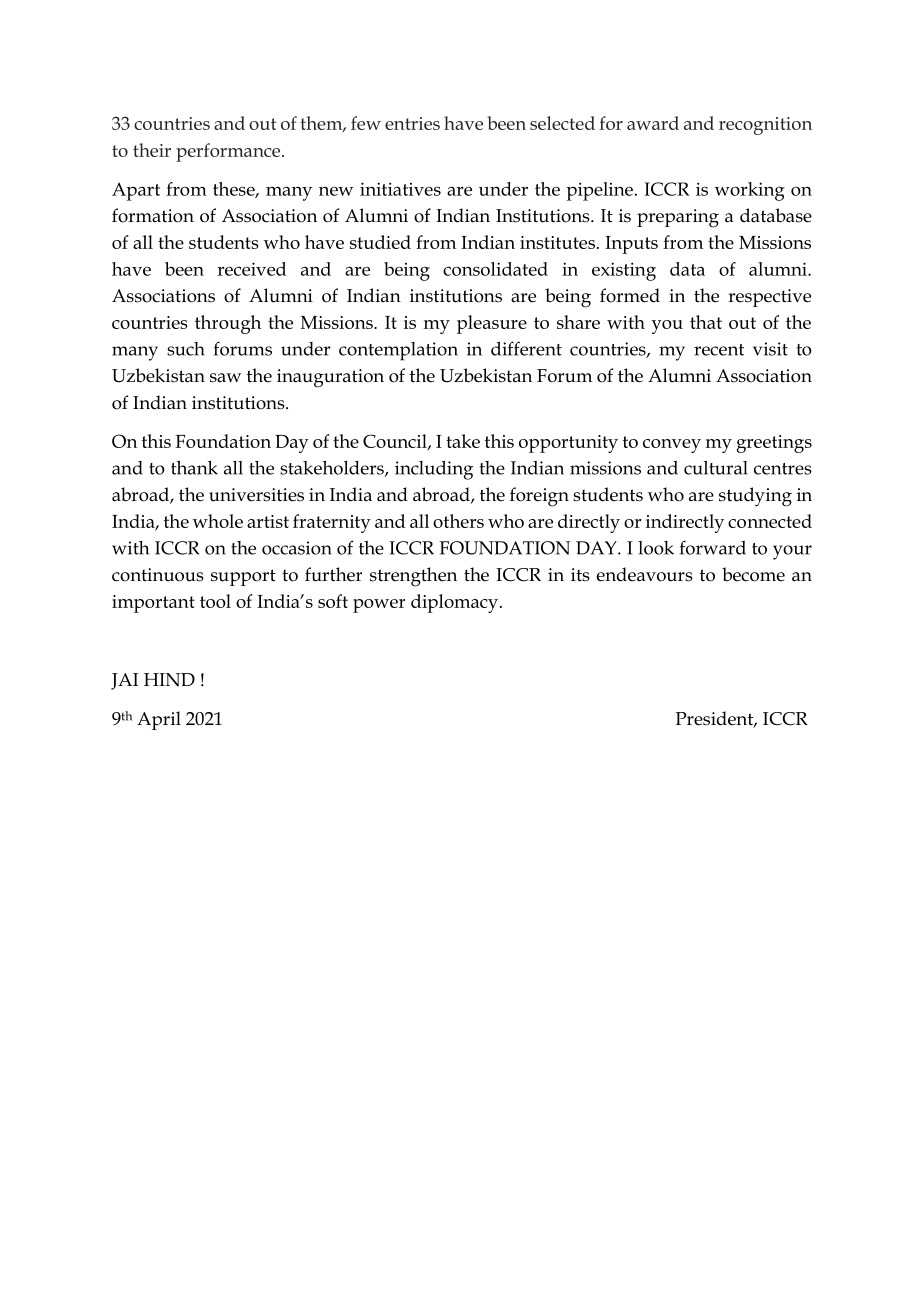  What do you see at coordinates (716, 468) in the screenshot?
I see `cultural` at bounding box center [716, 468].
